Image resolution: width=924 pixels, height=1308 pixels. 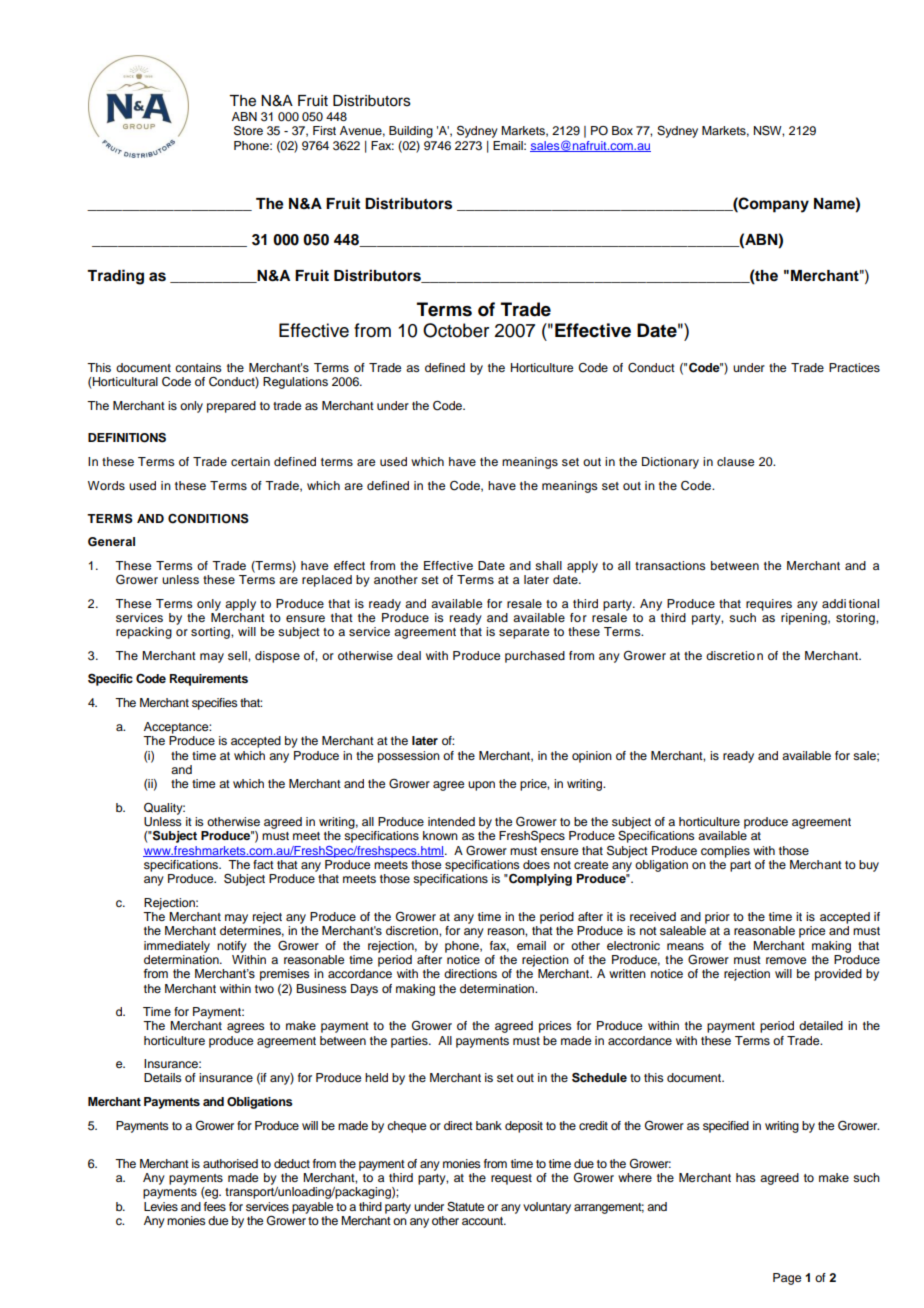 I want to click on Building, so click(x=411, y=132).
